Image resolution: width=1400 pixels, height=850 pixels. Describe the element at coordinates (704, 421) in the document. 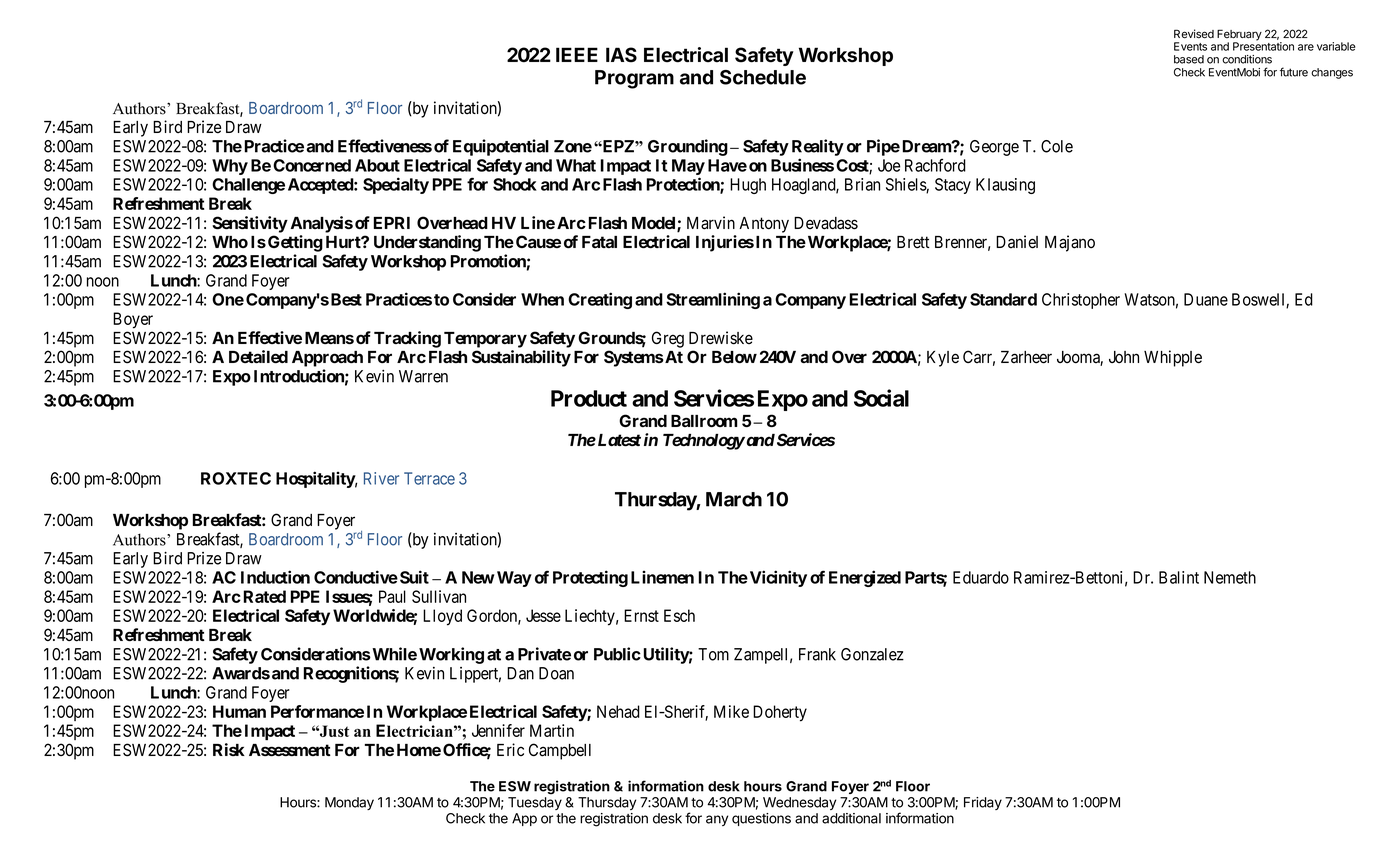

I see `Ballroom` at that location.
